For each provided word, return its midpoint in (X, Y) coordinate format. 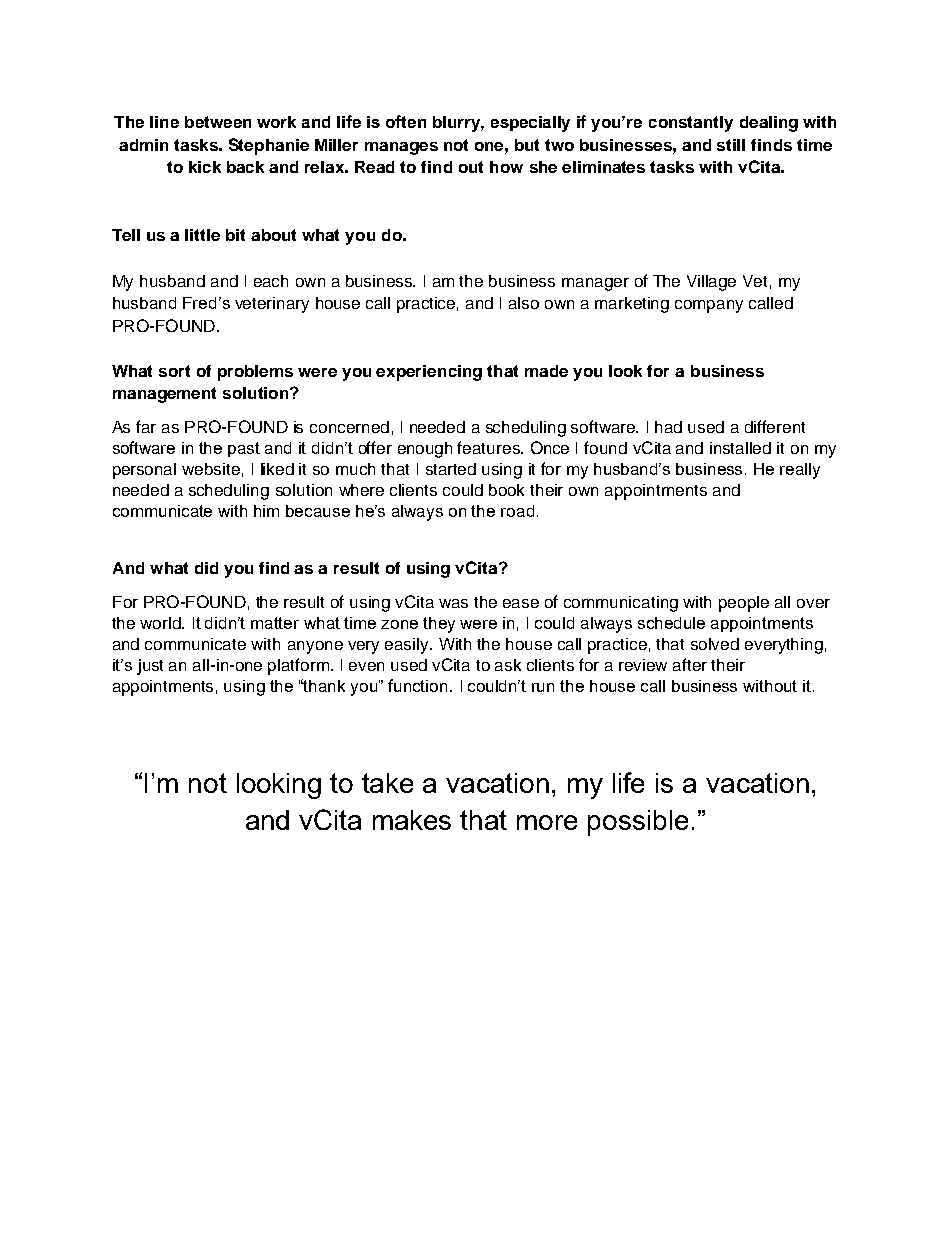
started (451, 469)
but (527, 145)
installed (740, 448)
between (218, 122)
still (731, 145)
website (211, 469)
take (387, 783)
